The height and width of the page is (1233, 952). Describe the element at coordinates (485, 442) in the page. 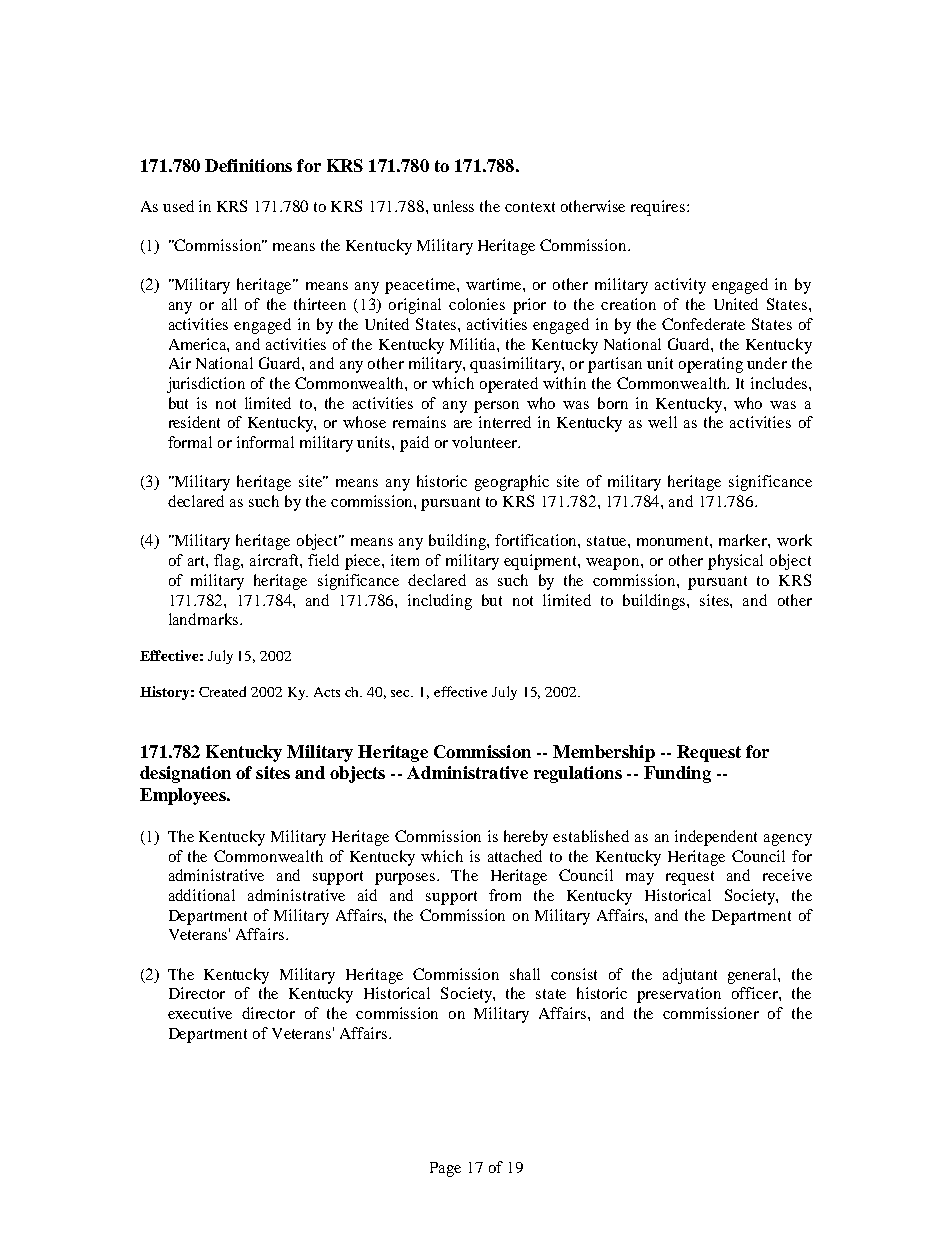

I see `volunteer` at that location.
